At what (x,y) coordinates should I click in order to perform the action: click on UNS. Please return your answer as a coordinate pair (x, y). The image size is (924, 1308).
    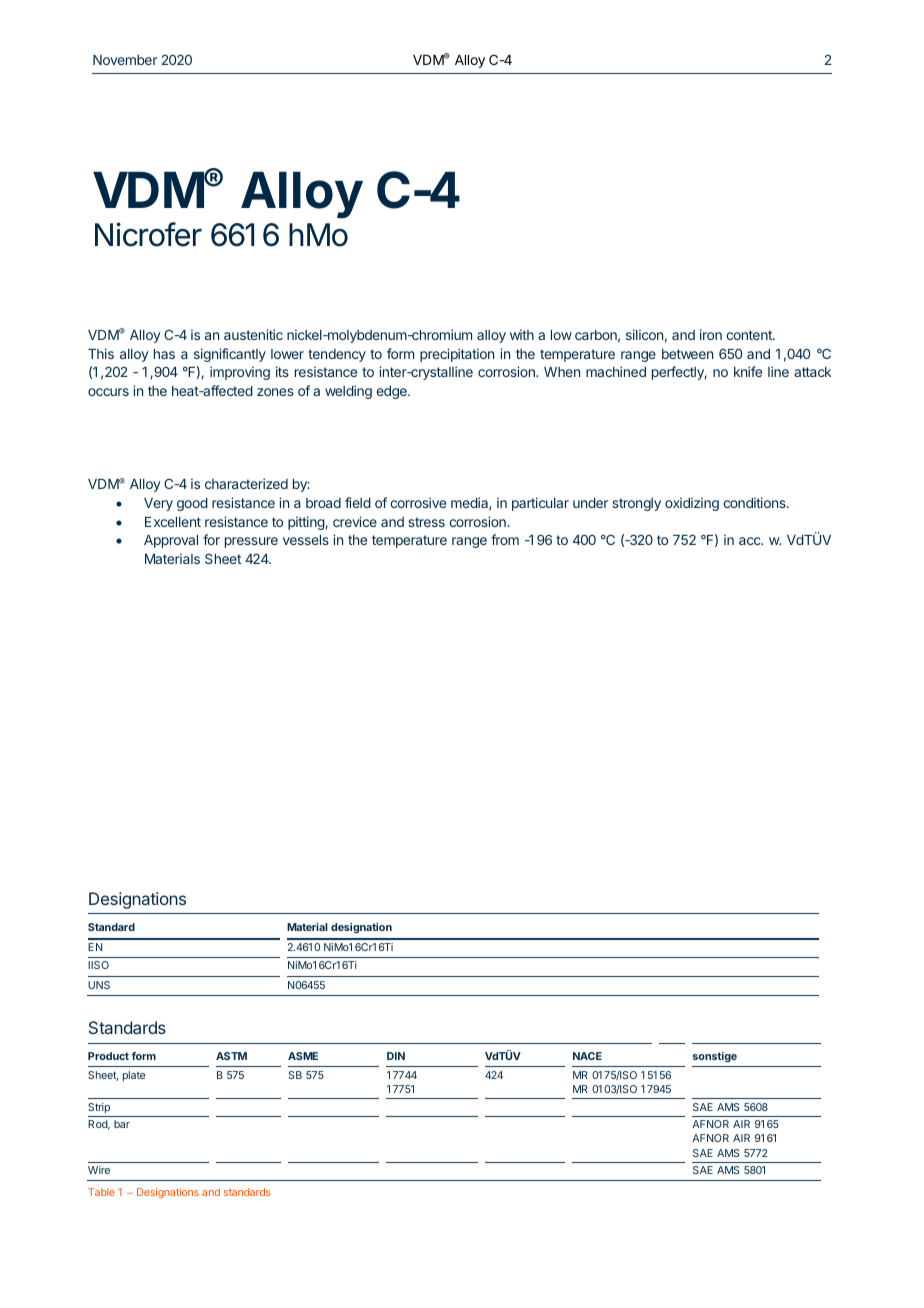
    Looking at the image, I should click on (99, 985).
